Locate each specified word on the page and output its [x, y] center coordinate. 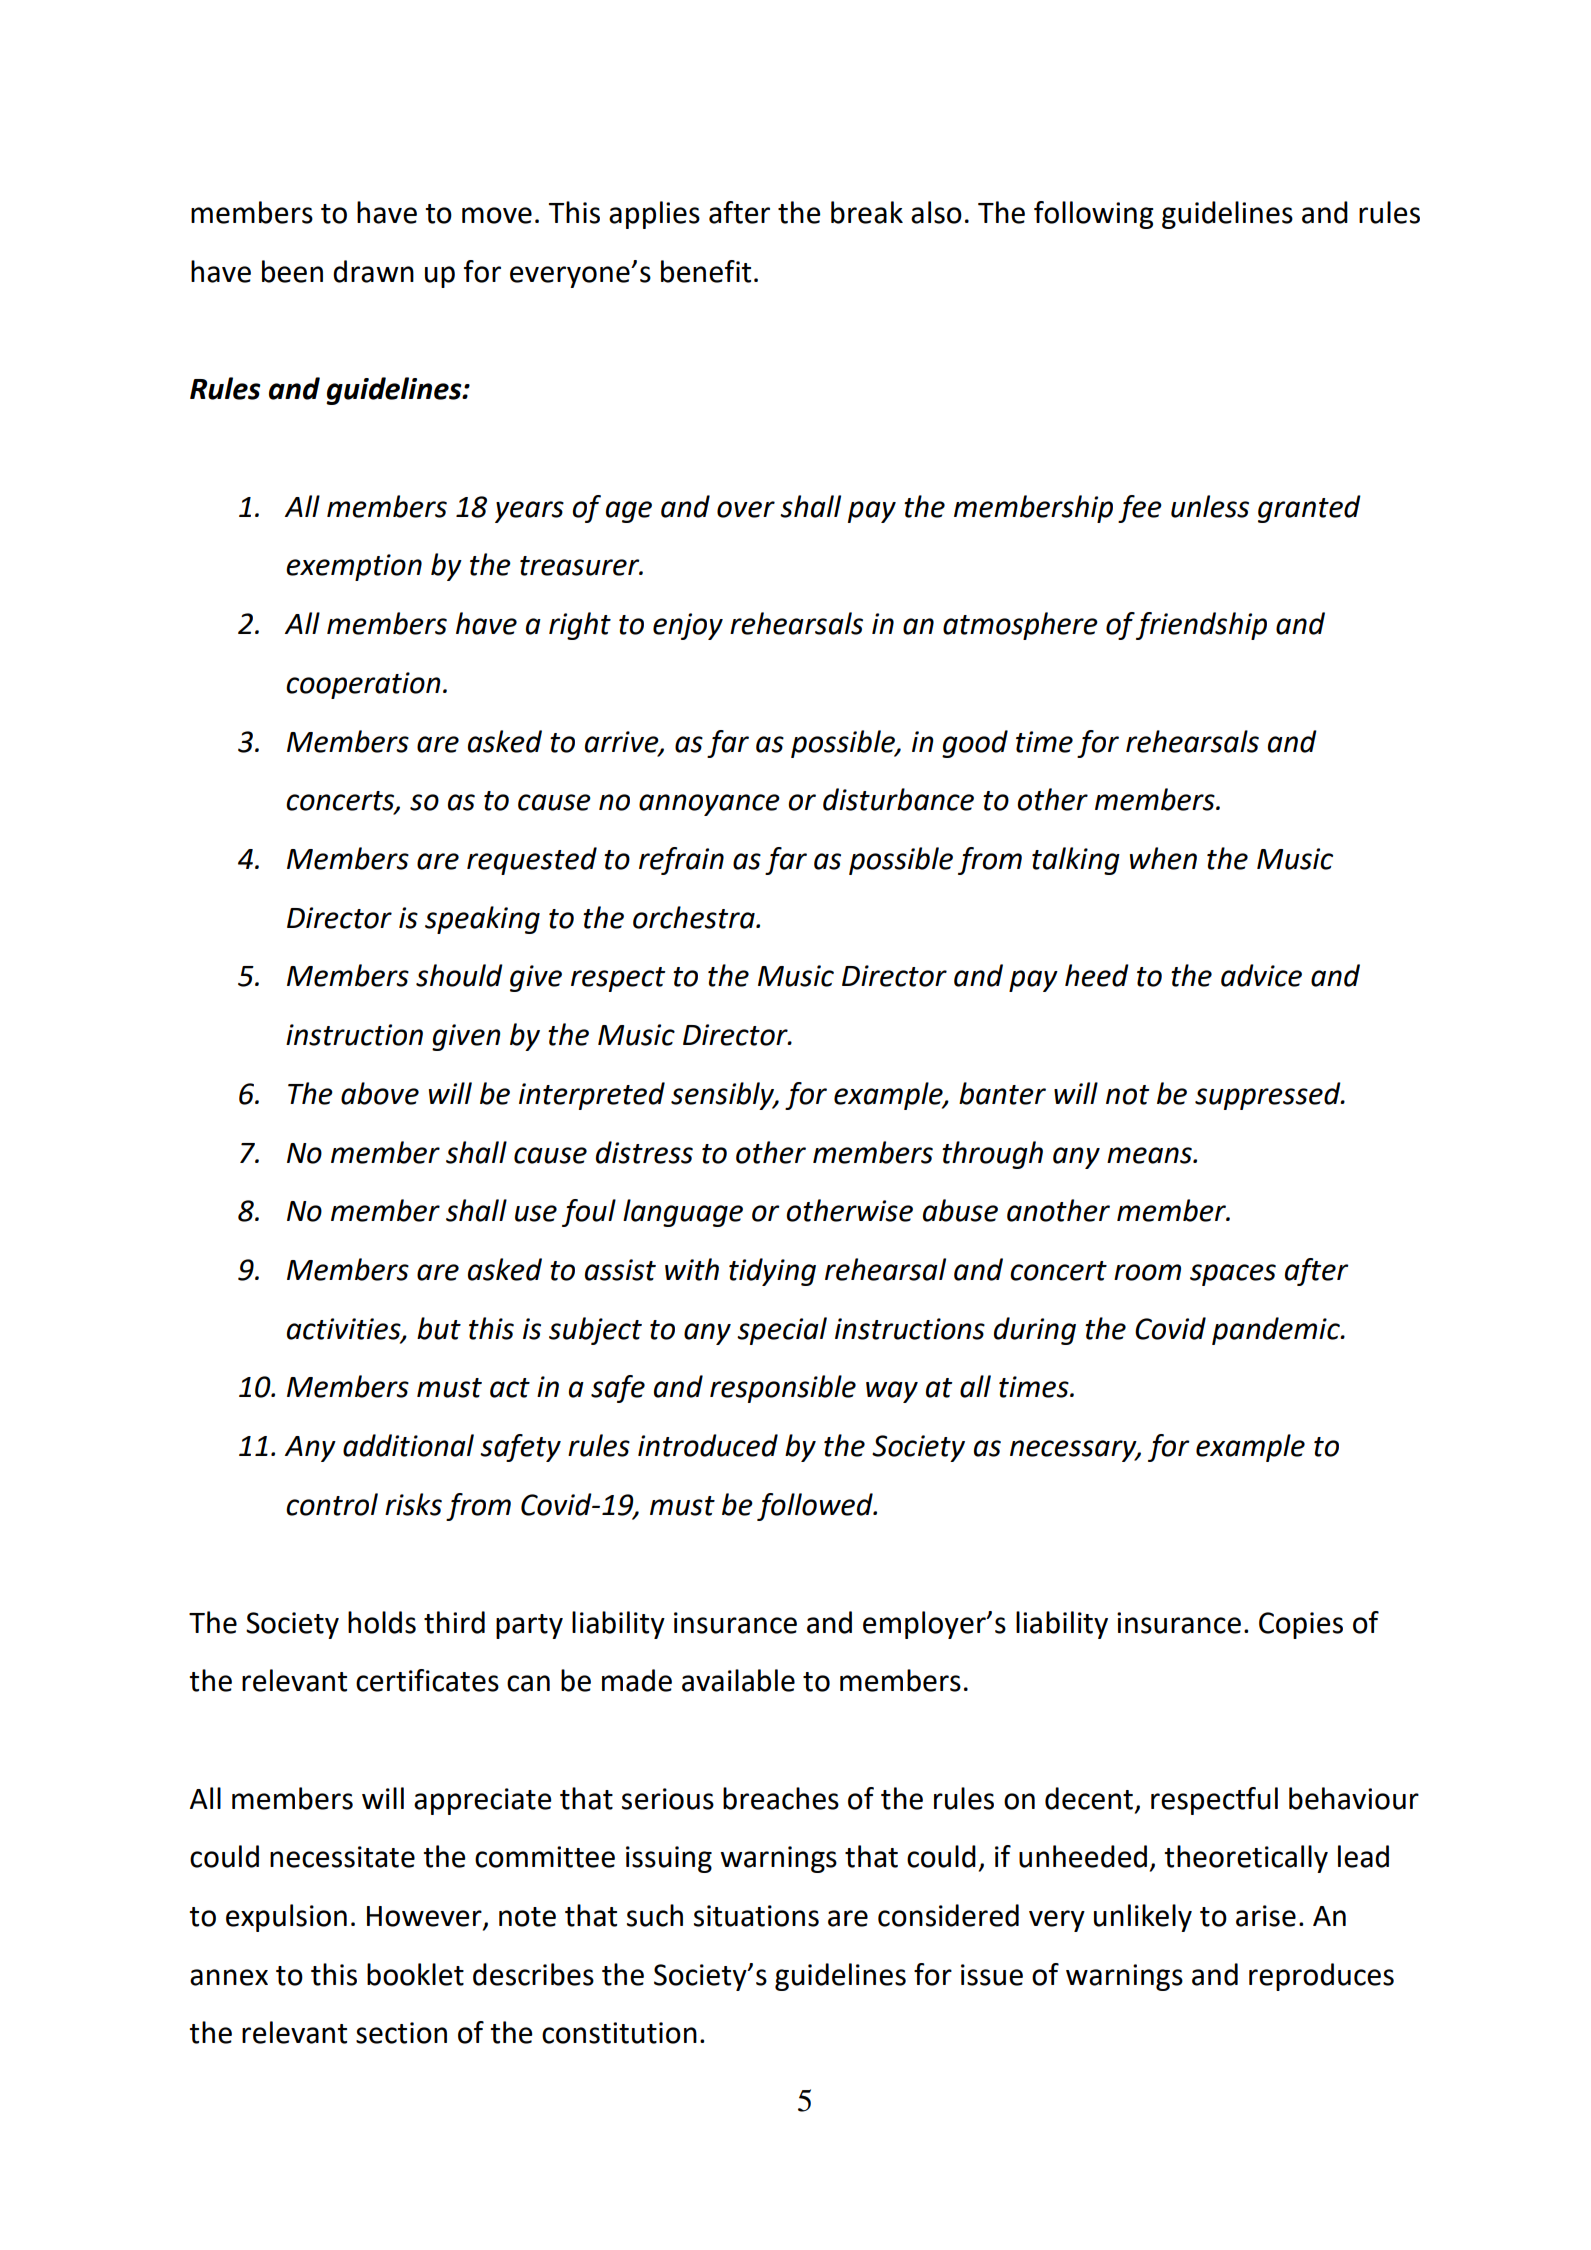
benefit [706, 271]
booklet [415, 1974]
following [1094, 215]
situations [756, 1916]
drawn [373, 271]
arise [1266, 1916]
